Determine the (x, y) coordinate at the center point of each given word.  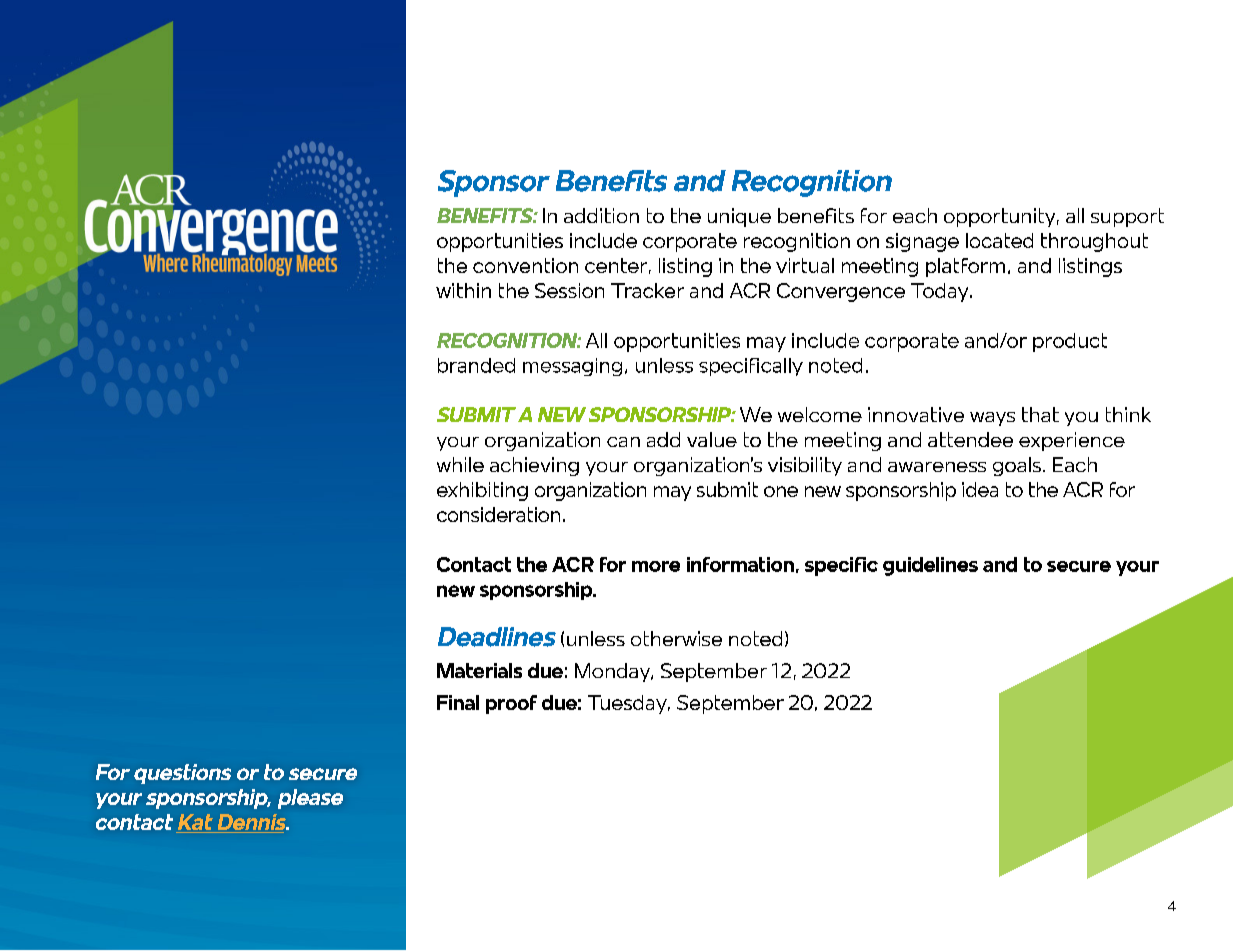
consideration (498, 514)
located (999, 240)
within (463, 290)
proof (511, 704)
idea (980, 489)
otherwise (676, 638)
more (656, 566)
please (310, 799)
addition (601, 215)
